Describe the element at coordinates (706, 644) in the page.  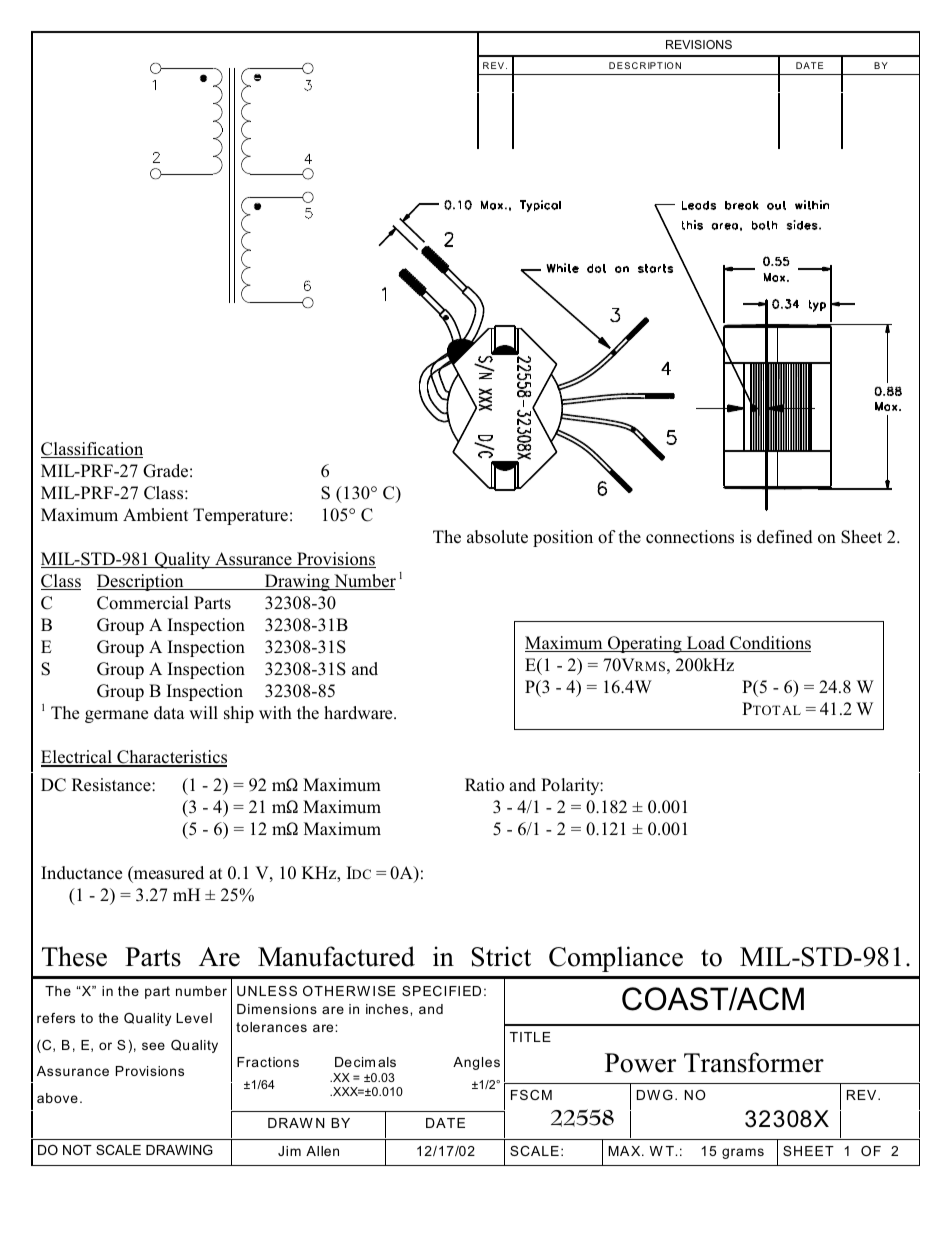
I see `Load` at that location.
